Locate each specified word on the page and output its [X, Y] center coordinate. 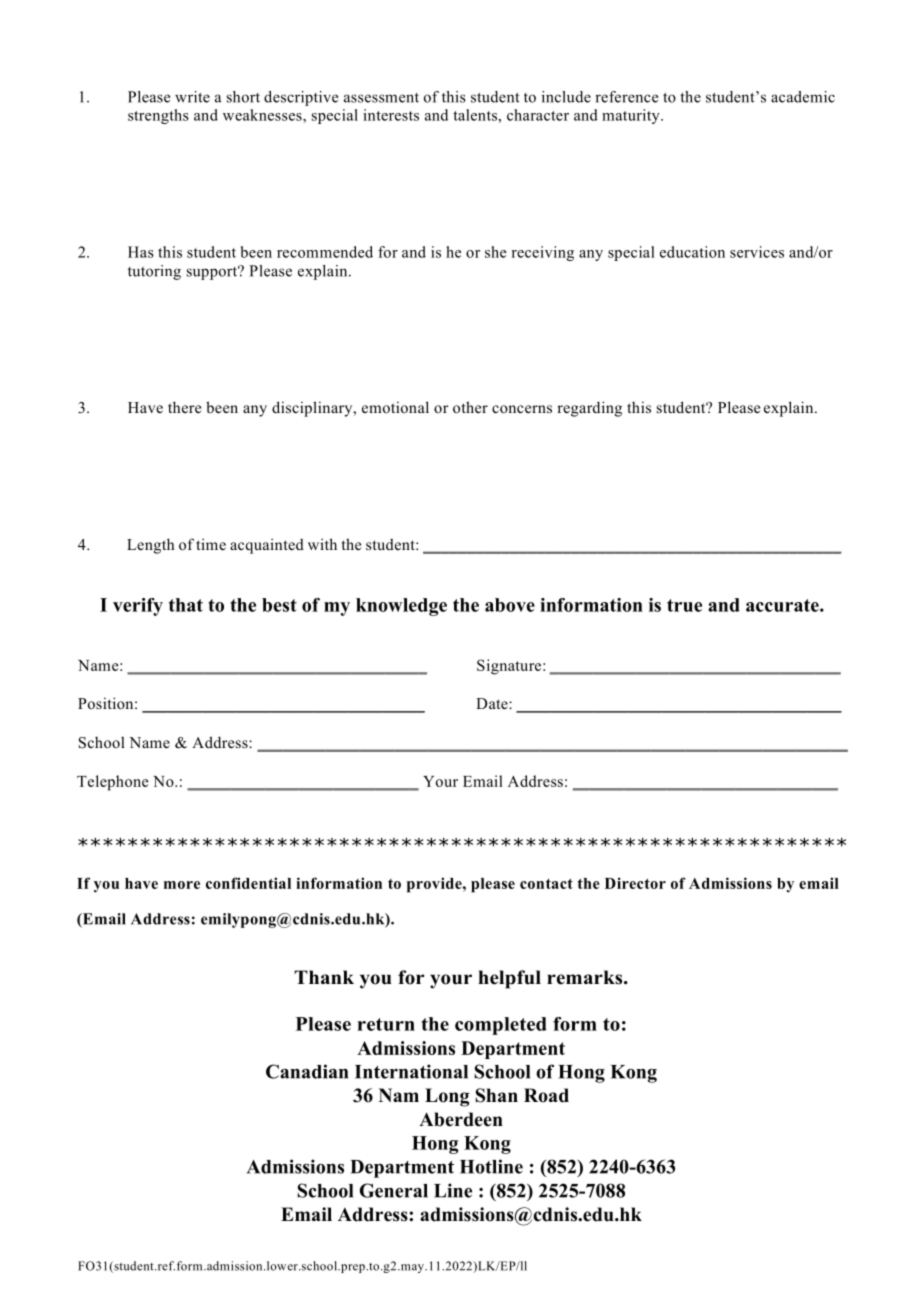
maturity [632, 116]
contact [546, 883]
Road [546, 1095]
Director [635, 883]
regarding [589, 409]
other [470, 407]
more [182, 885]
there [184, 407]
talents [476, 115]
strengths [158, 116]
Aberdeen [461, 1119]
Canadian [307, 1071]
